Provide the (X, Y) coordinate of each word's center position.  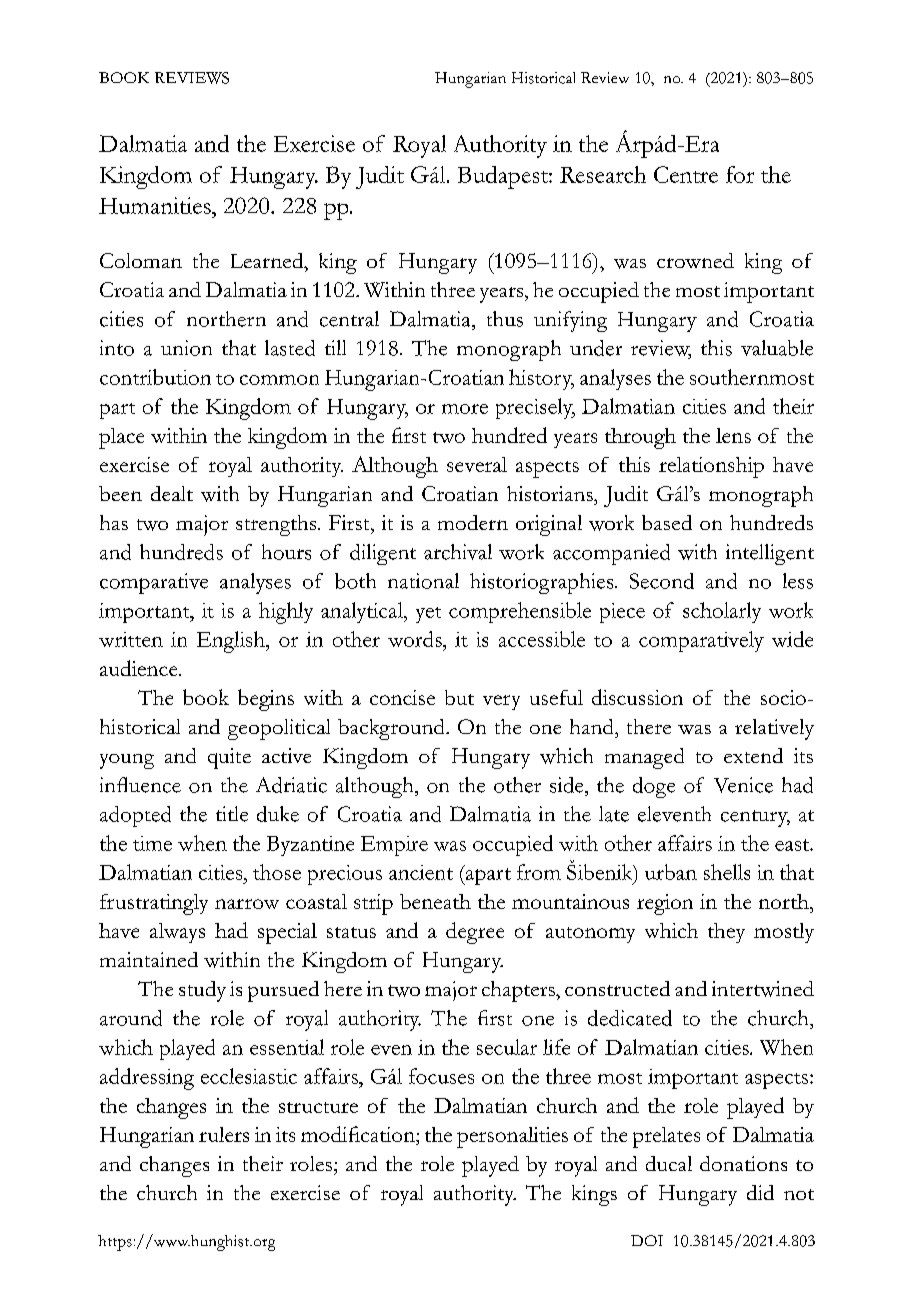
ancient (421, 872)
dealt (172, 493)
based (667, 522)
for (740, 174)
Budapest (504, 177)
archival (458, 552)
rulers (224, 1134)
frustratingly (154, 904)
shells (727, 872)
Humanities (156, 205)
